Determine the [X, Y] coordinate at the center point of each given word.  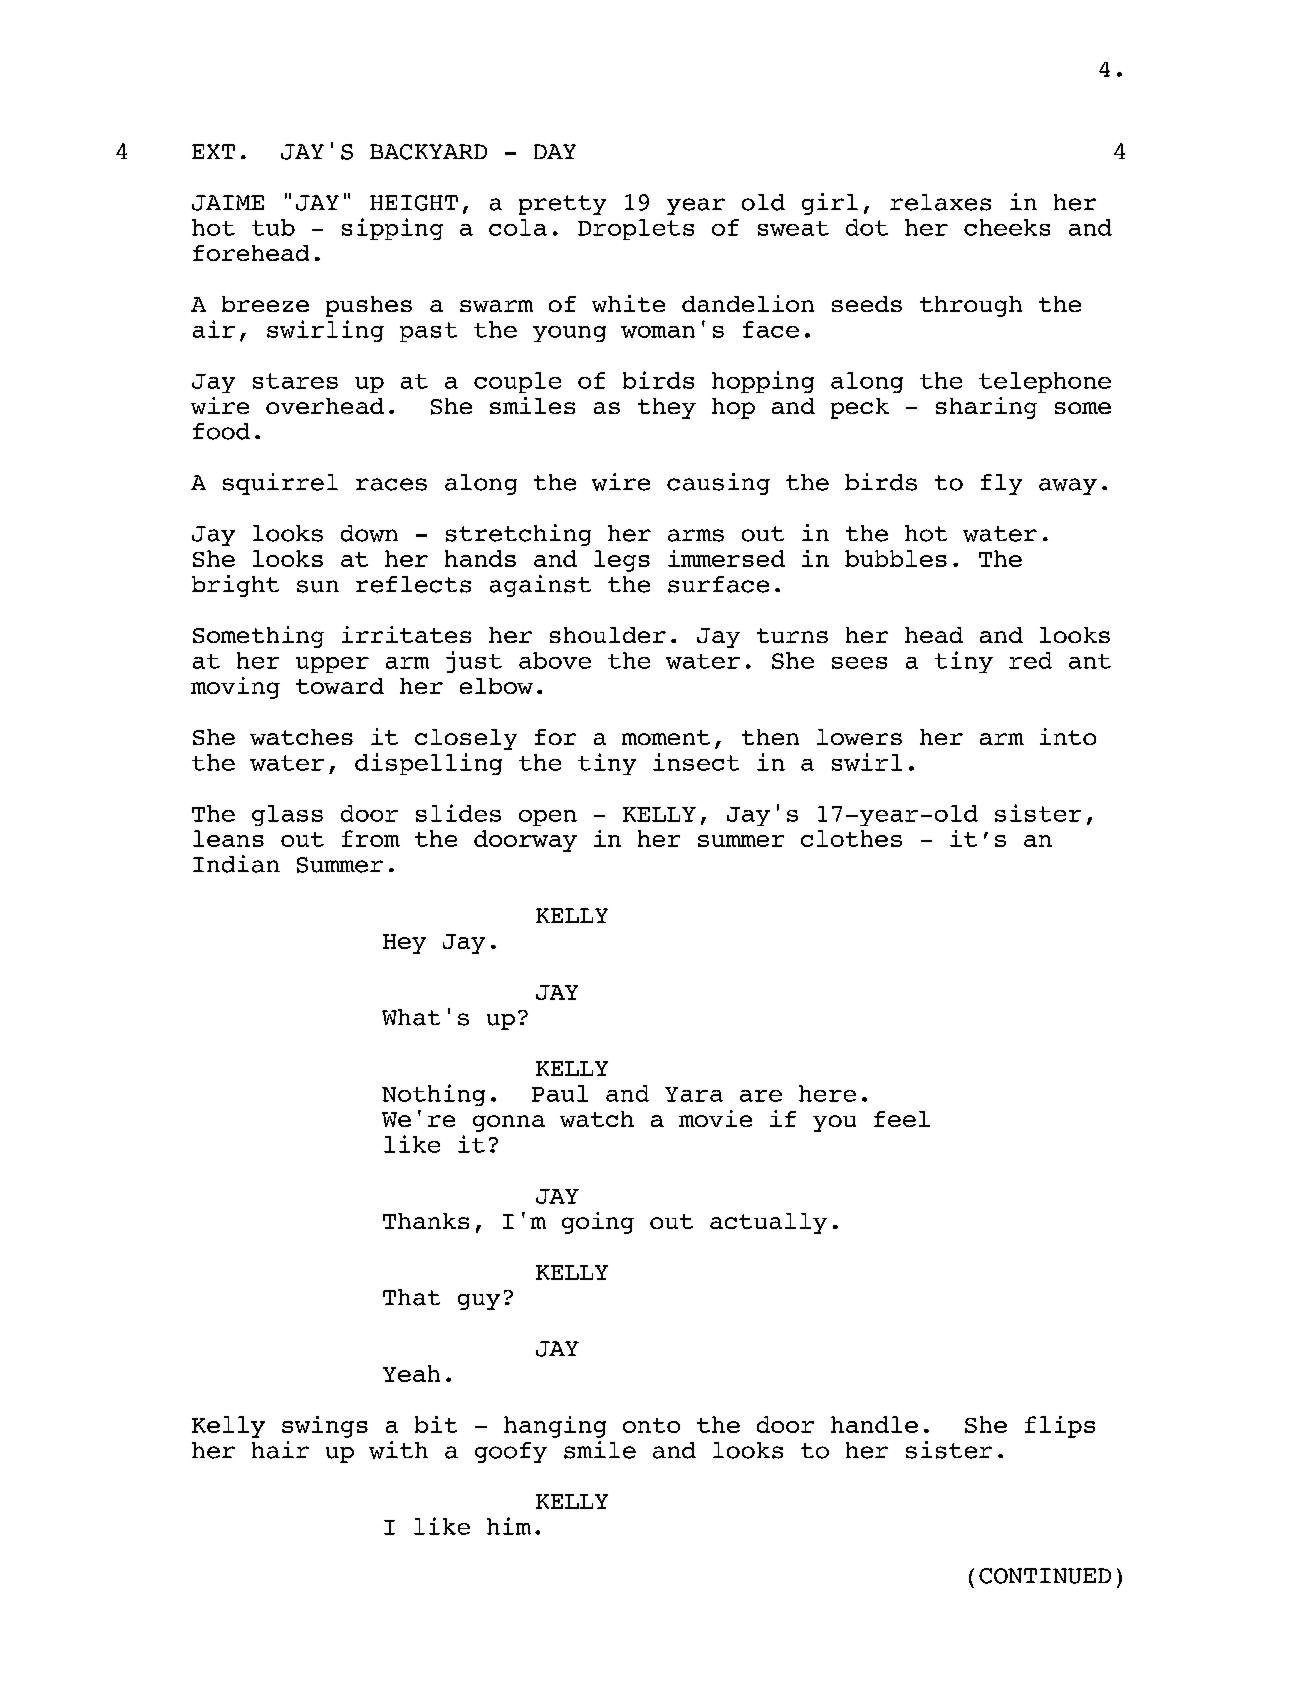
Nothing [433, 1095]
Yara [694, 1094]
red [1030, 660]
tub [273, 227]
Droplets [636, 229]
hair [280, 1450]
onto [651, 1425]
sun [318, 586]
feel [902, 1119]
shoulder [608, 635]
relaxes [940, 202]
